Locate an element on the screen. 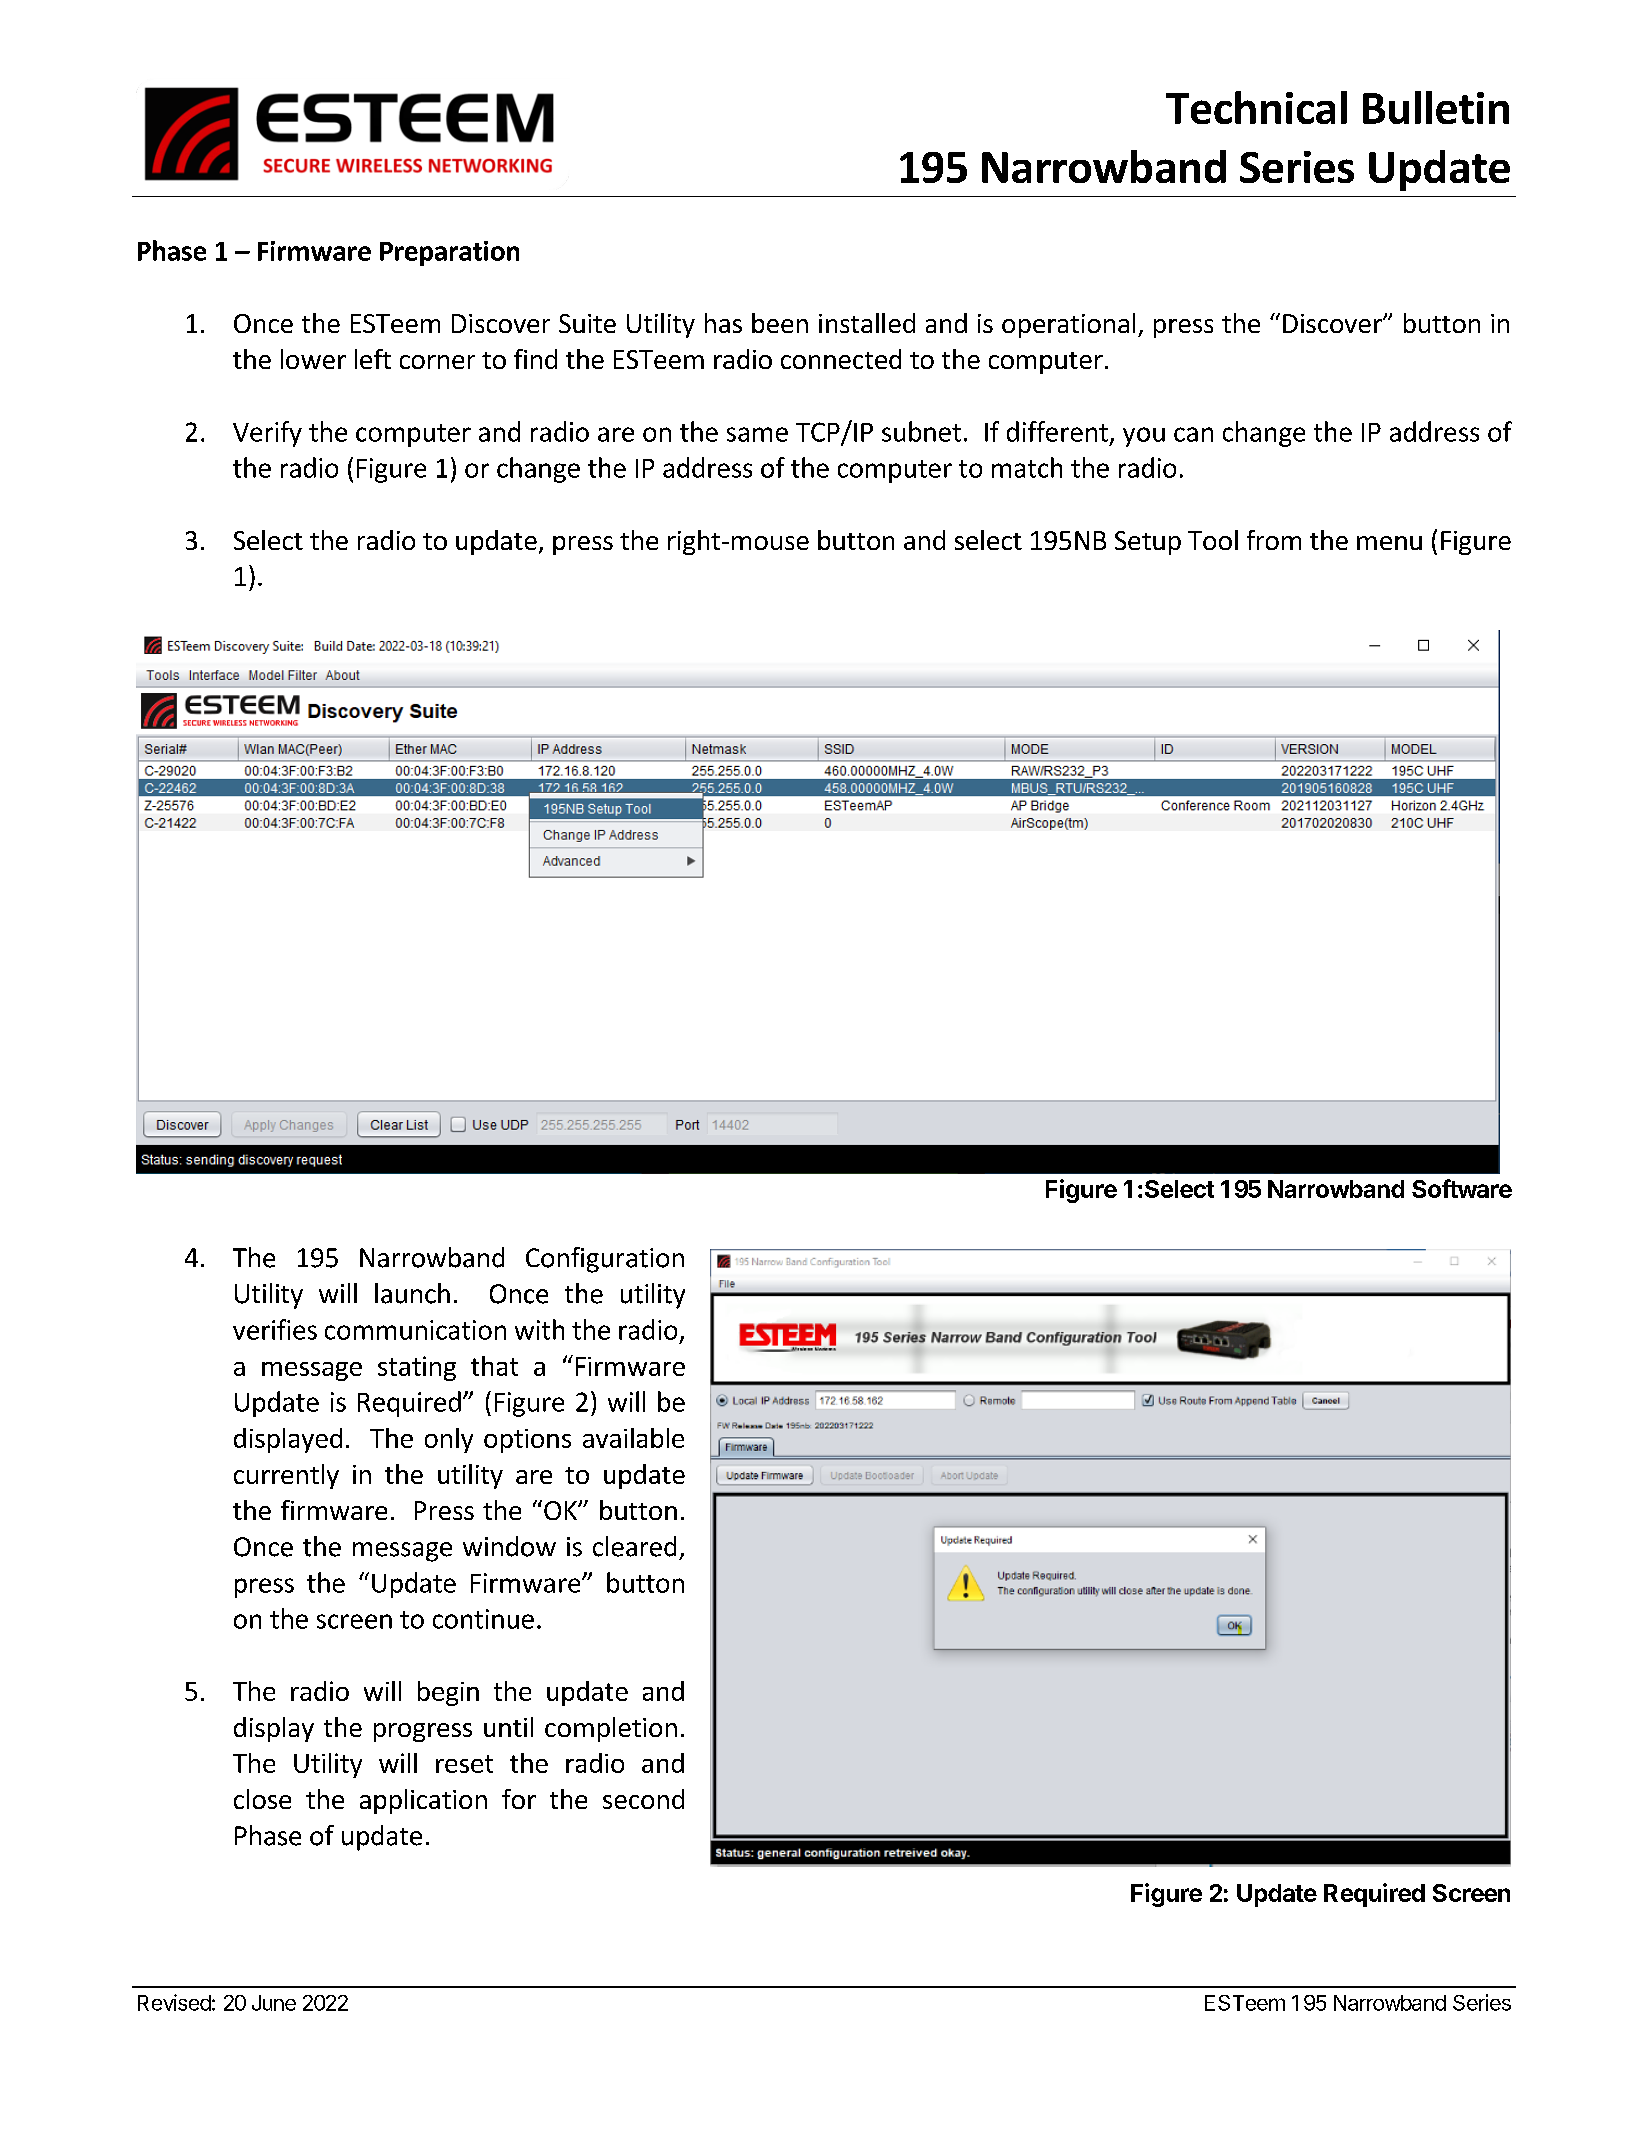 Image resolution: width=1647 pixels, height=2131 pixels. Configuration is located at coordinates (605, 1260).
